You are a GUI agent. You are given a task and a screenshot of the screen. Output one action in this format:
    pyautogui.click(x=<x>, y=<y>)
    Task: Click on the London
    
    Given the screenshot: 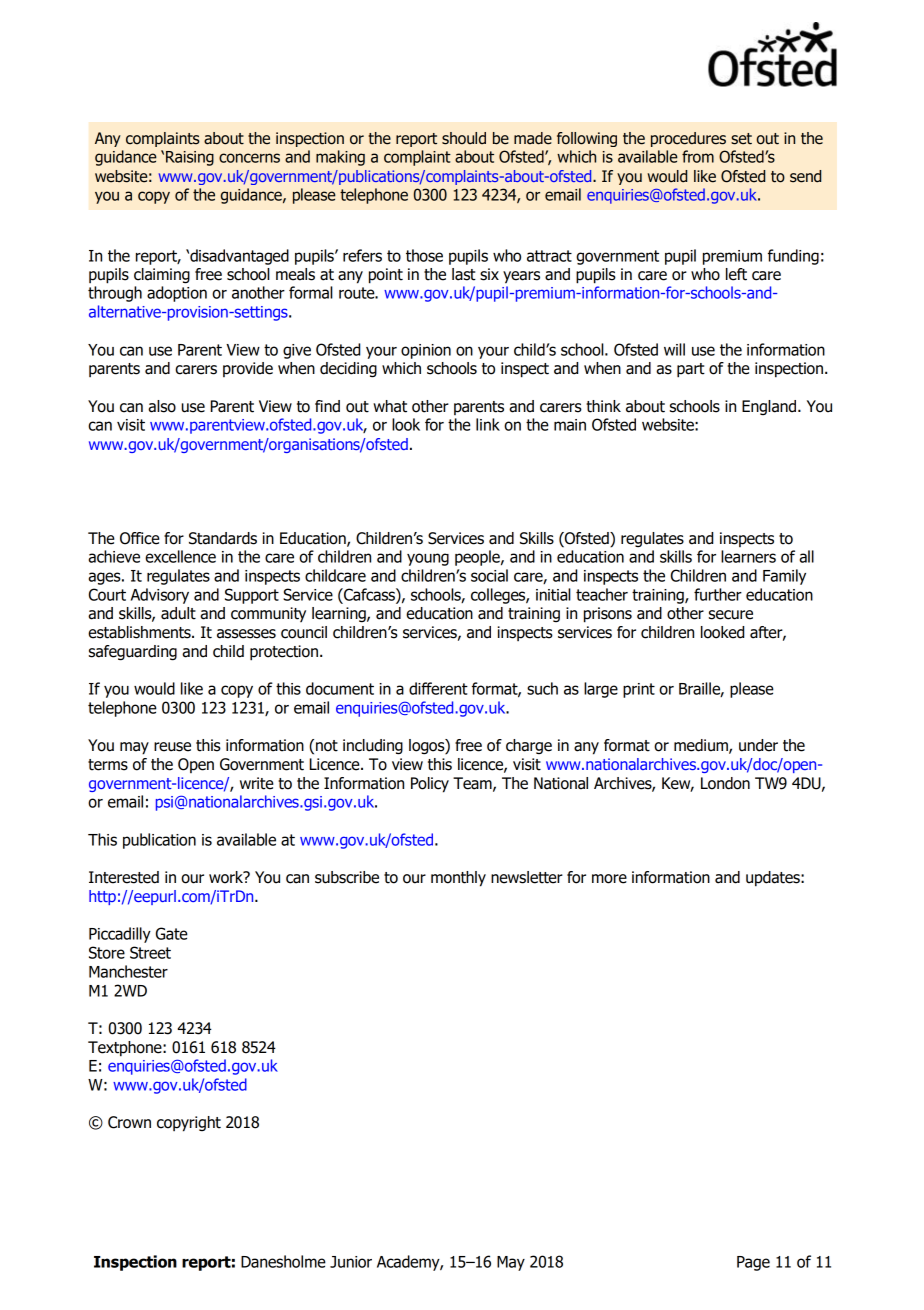 What is the action you would take?
    pyautogui.click(x=725, y=783)
